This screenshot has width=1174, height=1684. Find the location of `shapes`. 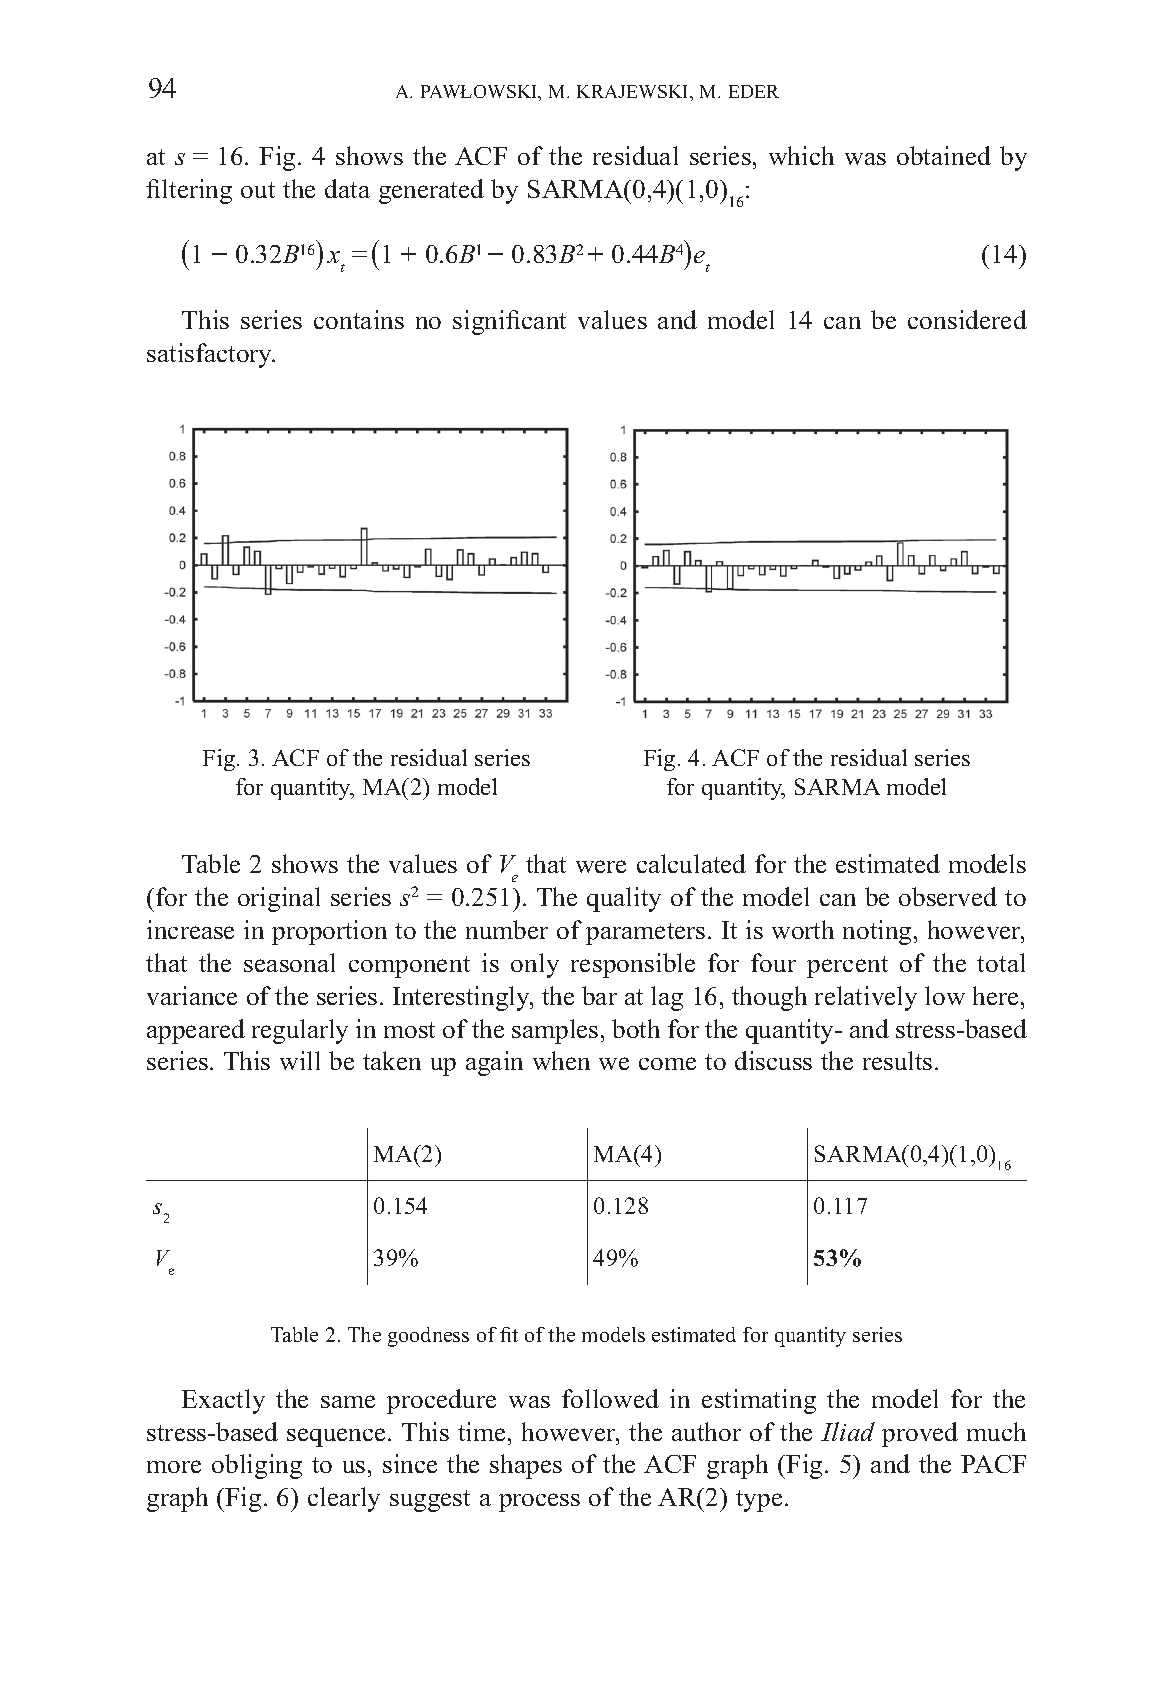

shapes is located at coordinates (526, 1466).
